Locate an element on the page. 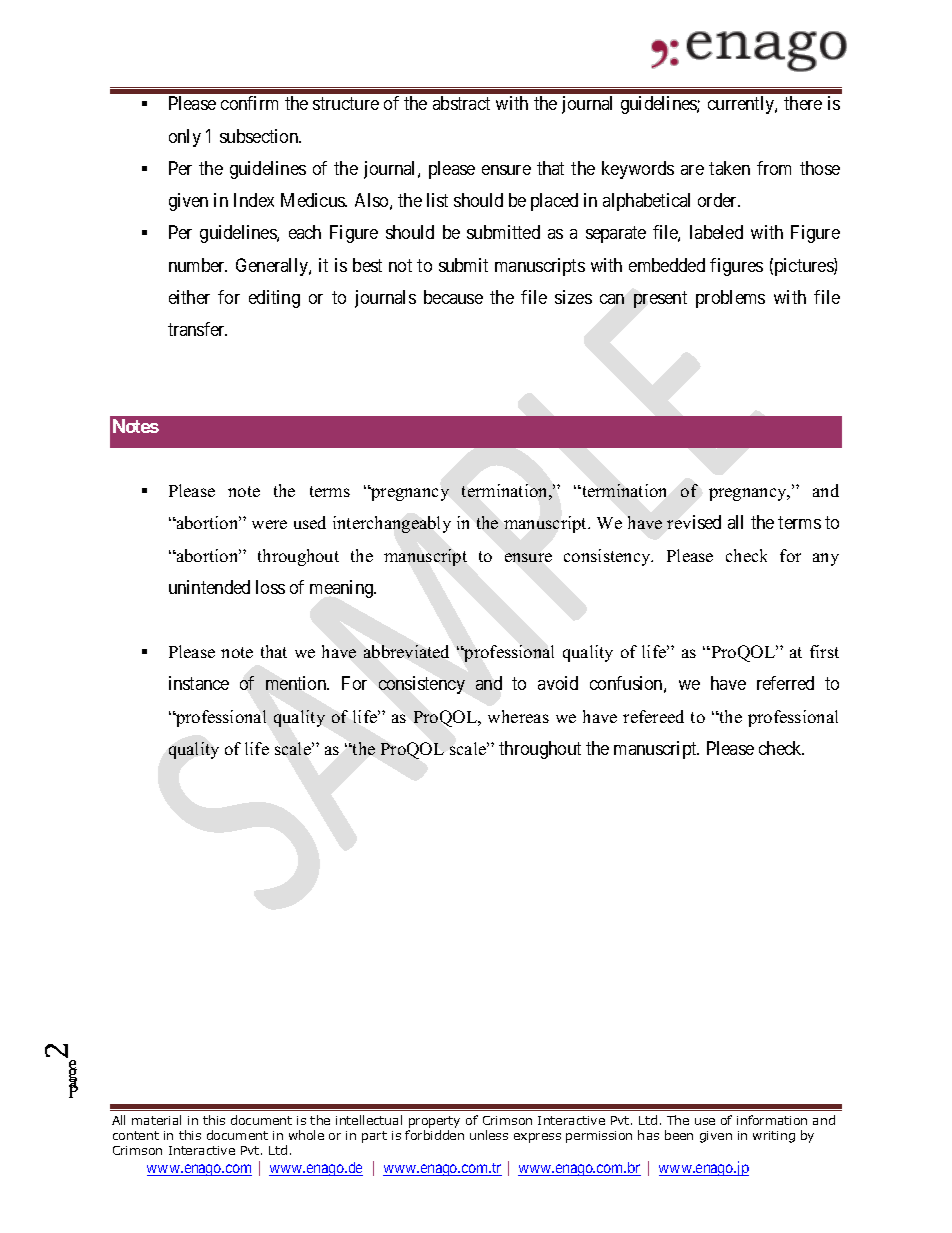  revised is located at coordinates (694, 522).
